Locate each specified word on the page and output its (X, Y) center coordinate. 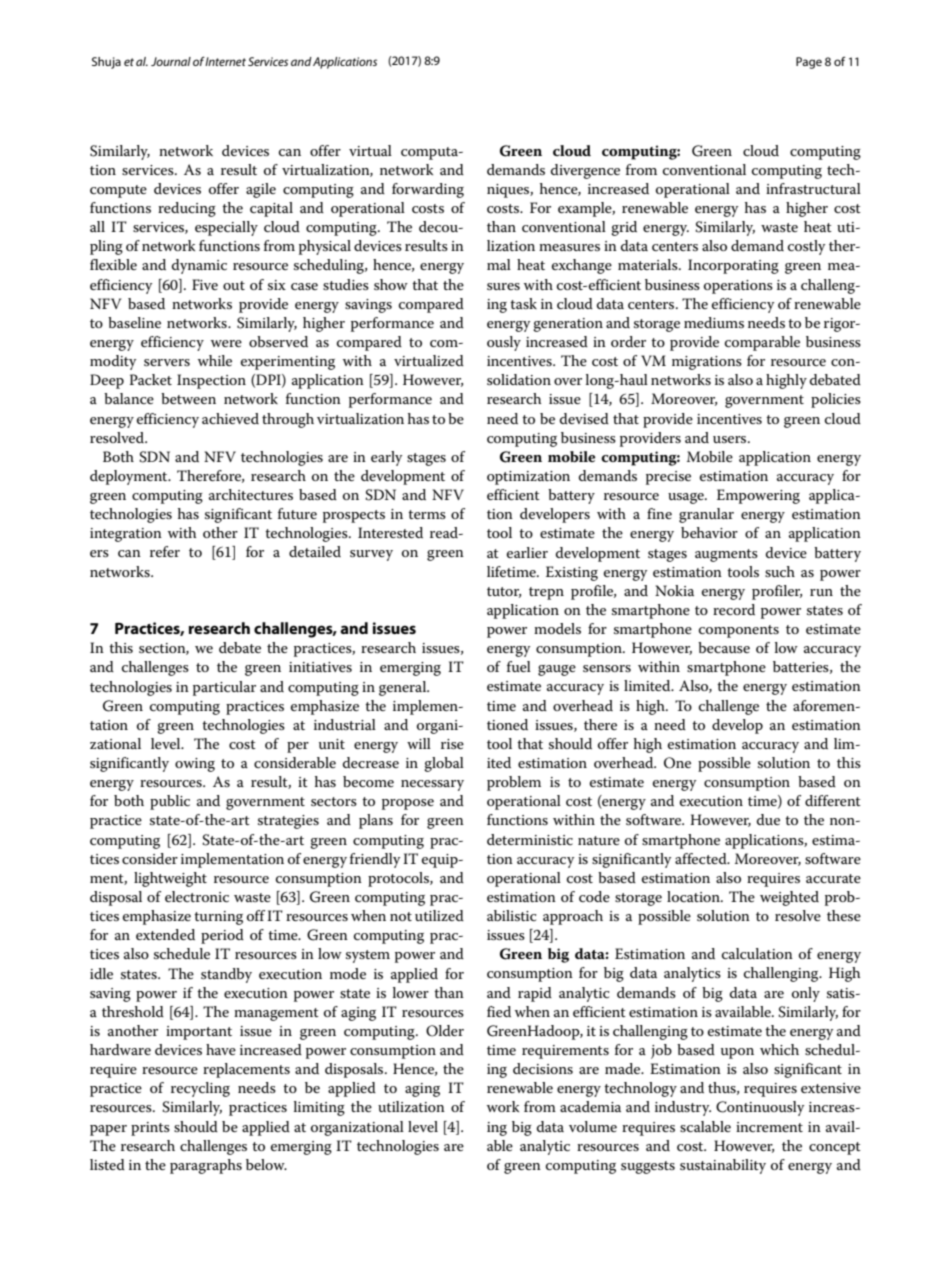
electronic (197, 896)
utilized (439, 915)
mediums (714, 322)
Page (809, 63)
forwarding (428, 190)
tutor (504, 592)
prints (150, 1129)
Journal (171, 61)
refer (165, 551)
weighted (789, 898)
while (215, 360)
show (391, 284)
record (734, 609)
